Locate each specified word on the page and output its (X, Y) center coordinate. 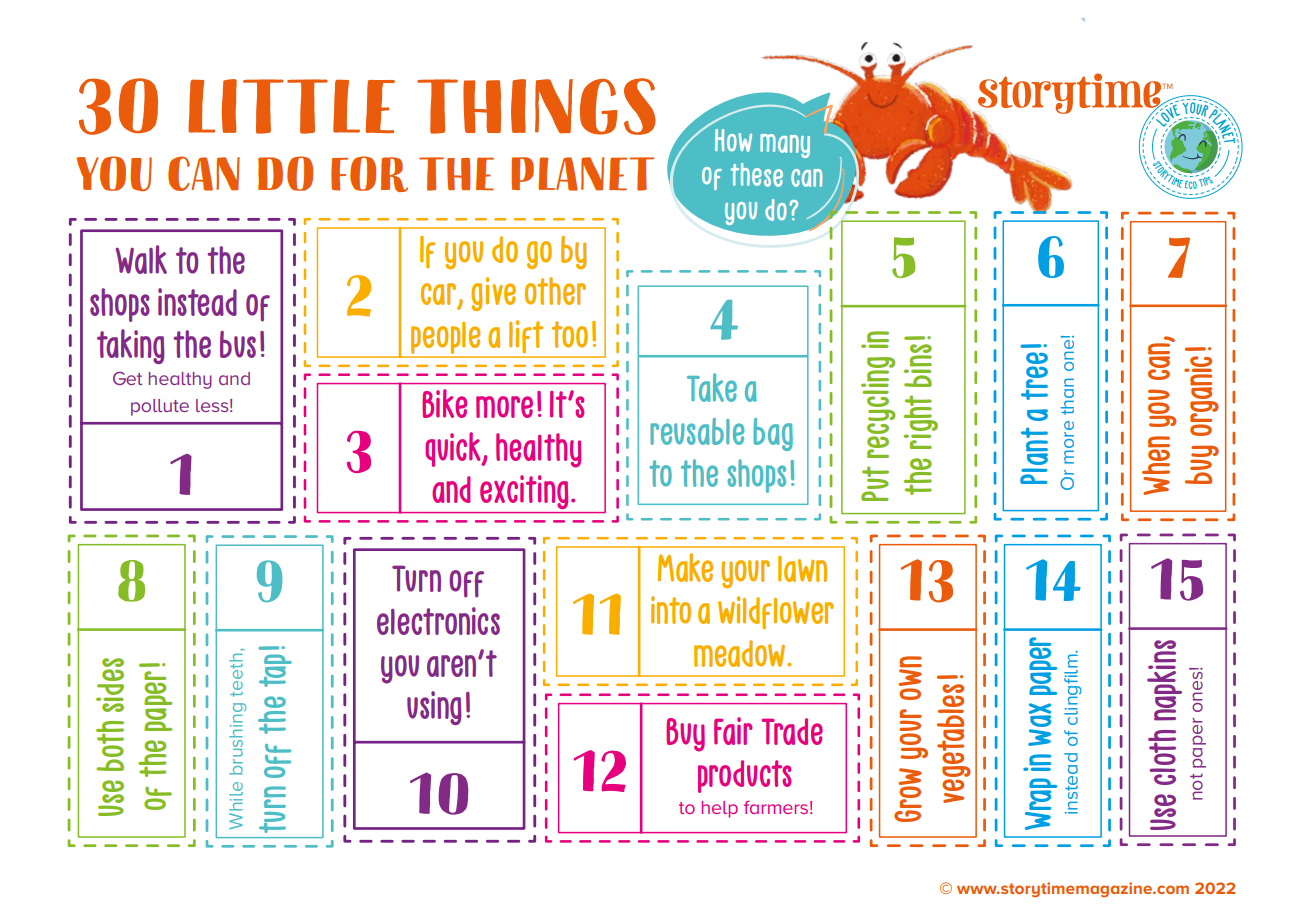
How (733, 140)
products (745, 776)
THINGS (536, 106)
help (720, 809)
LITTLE (291, 106)
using (434, 708)
